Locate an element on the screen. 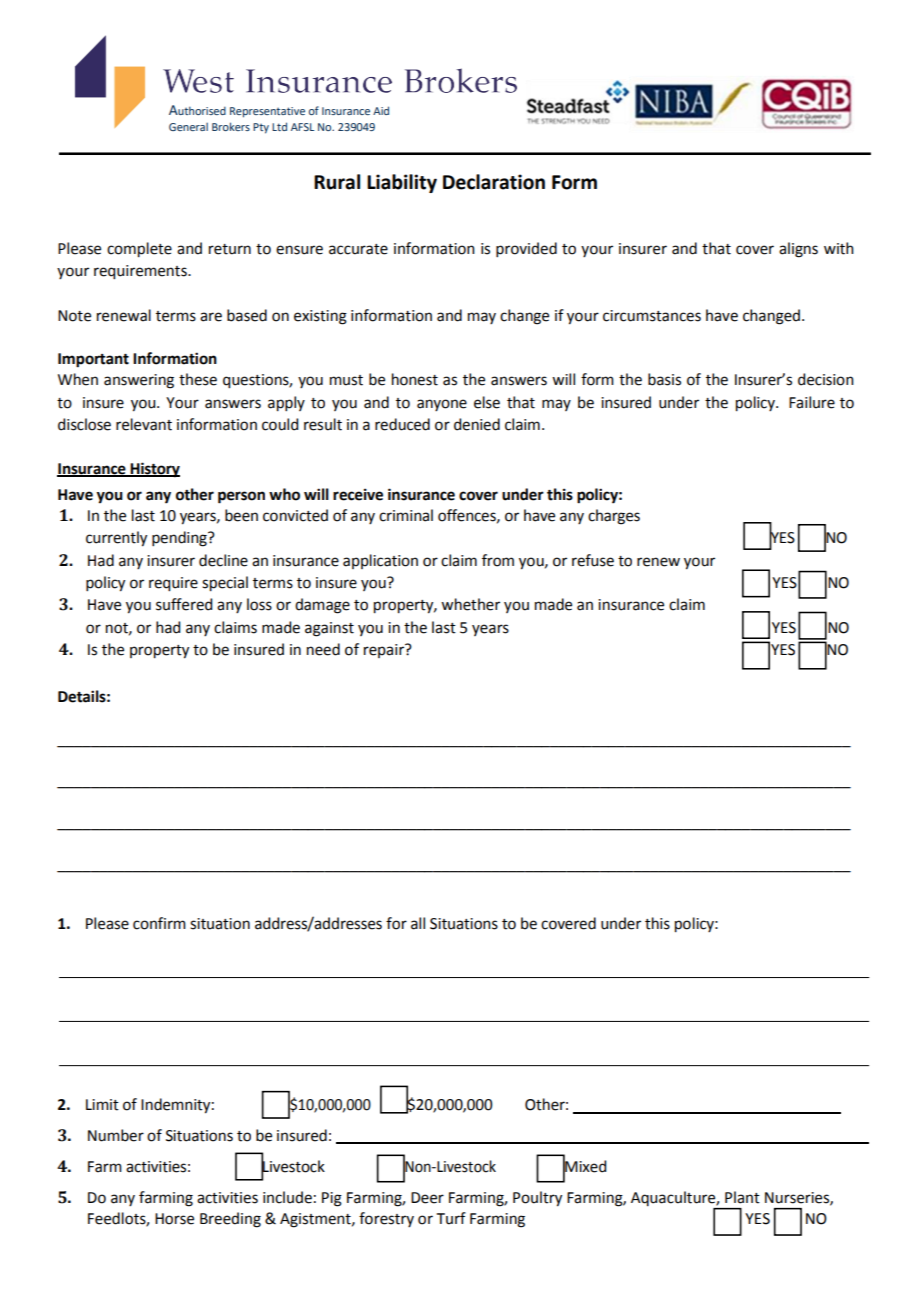 The height and width of the screenshot is (1307, 924). aligns is located at coordinates (798, 250).
